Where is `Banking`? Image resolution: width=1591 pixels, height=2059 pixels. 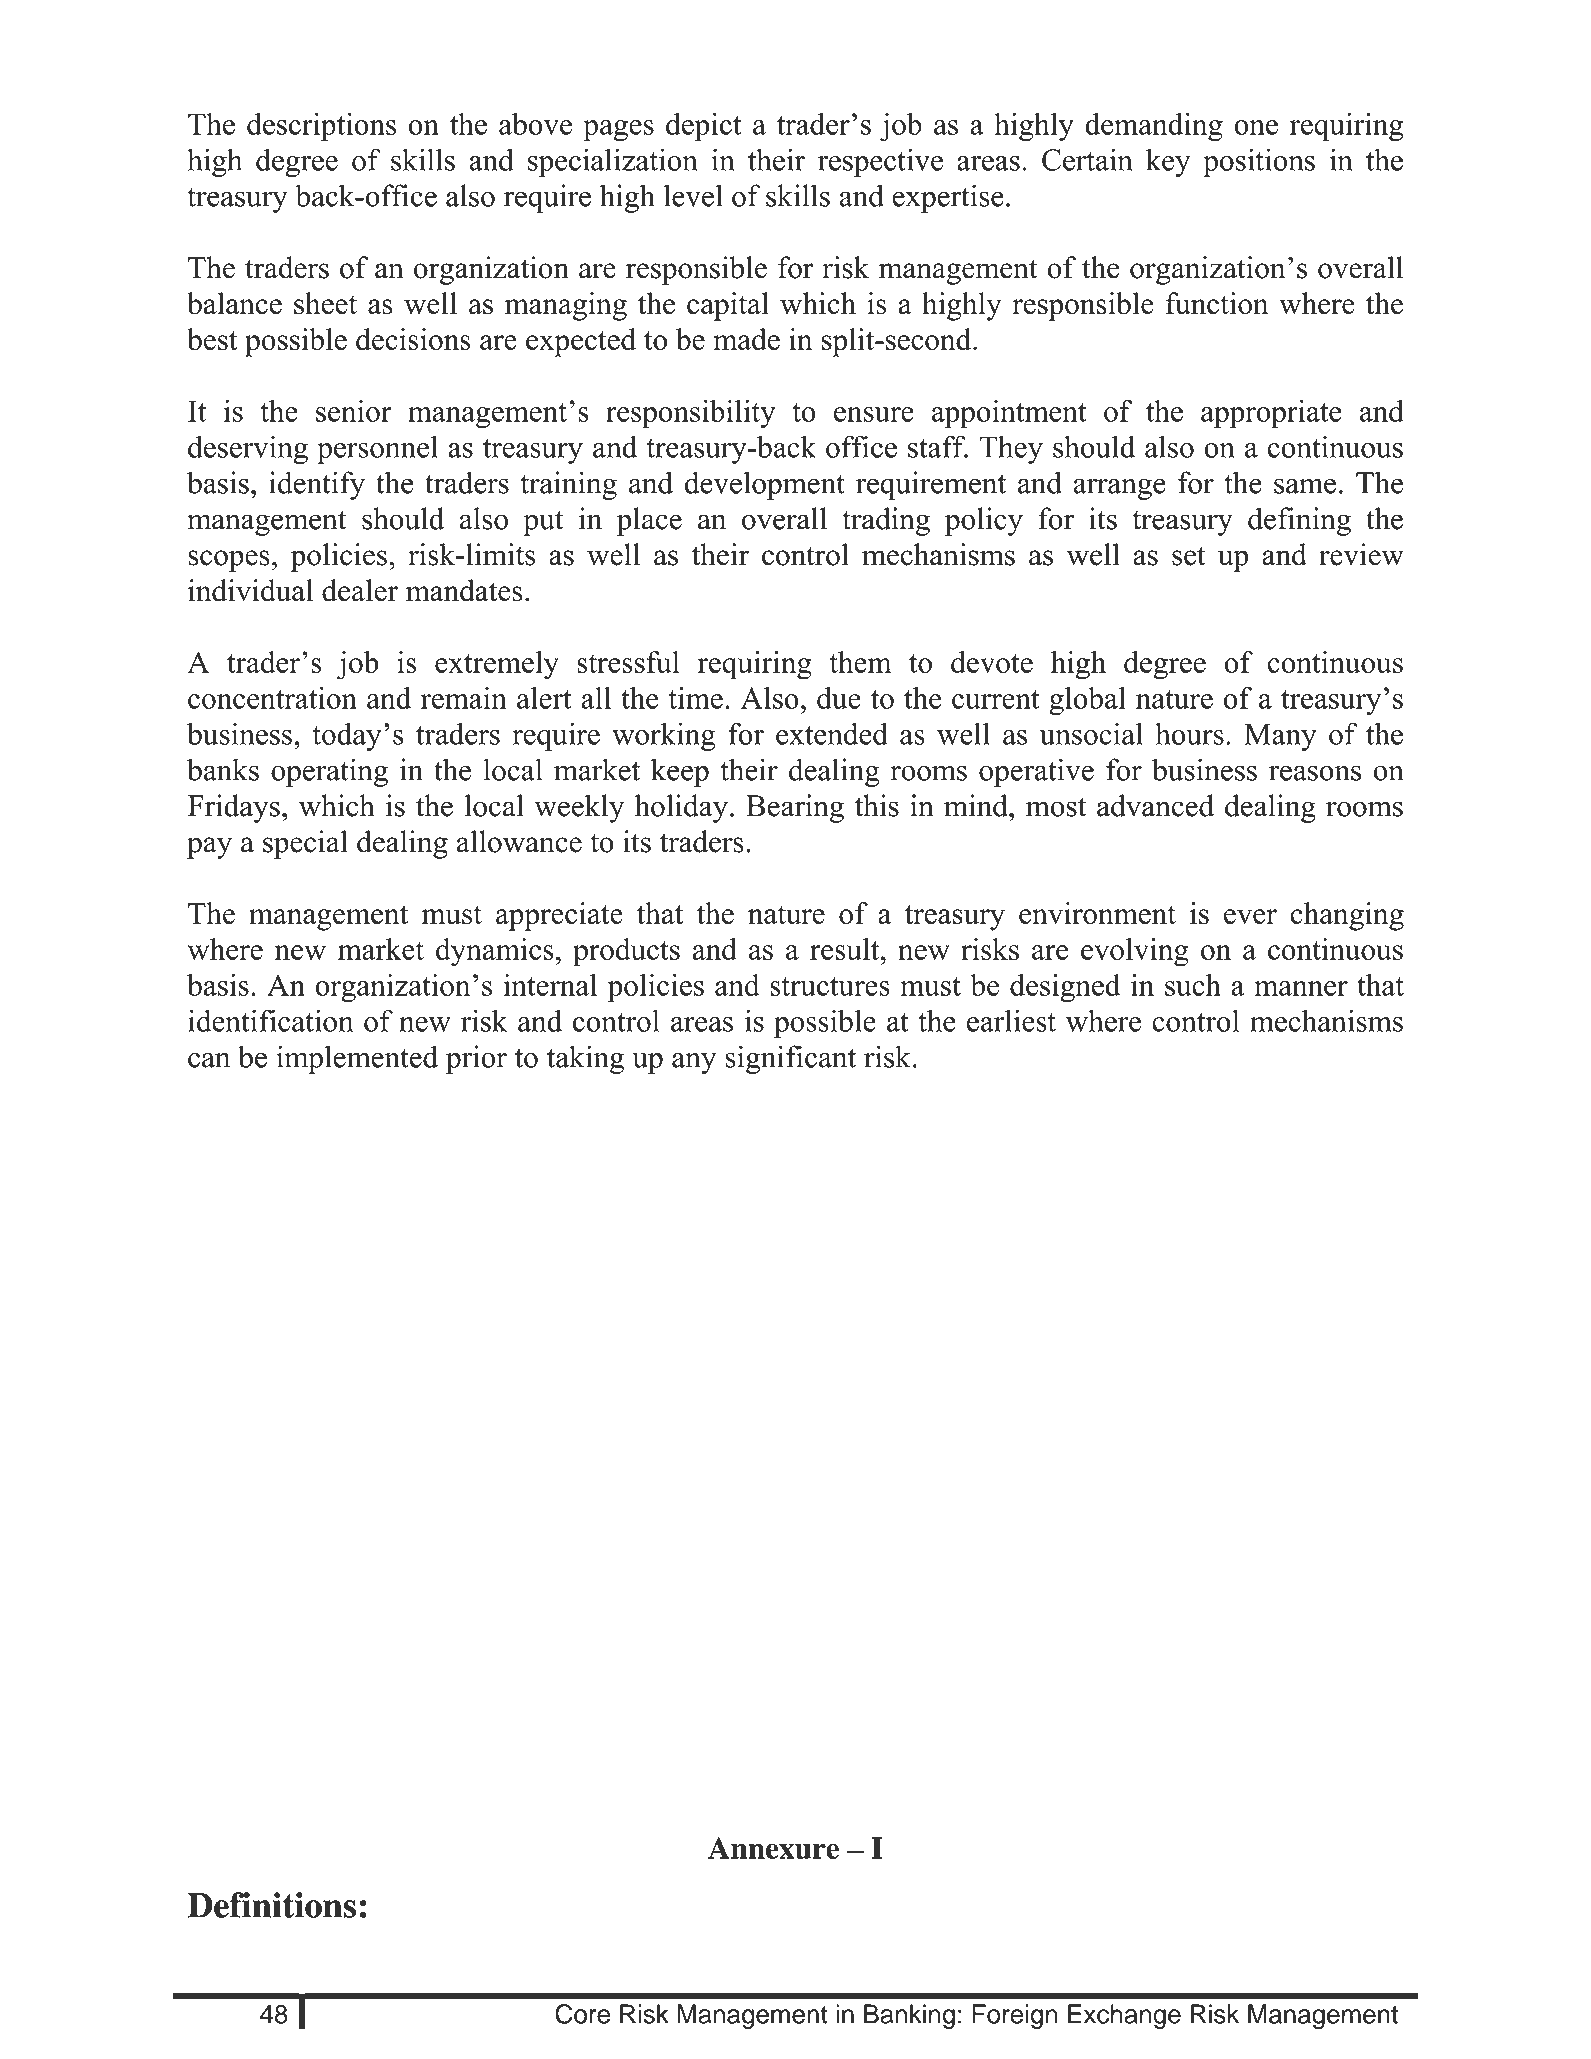
Banking is located at coordinates (909, 2016).
